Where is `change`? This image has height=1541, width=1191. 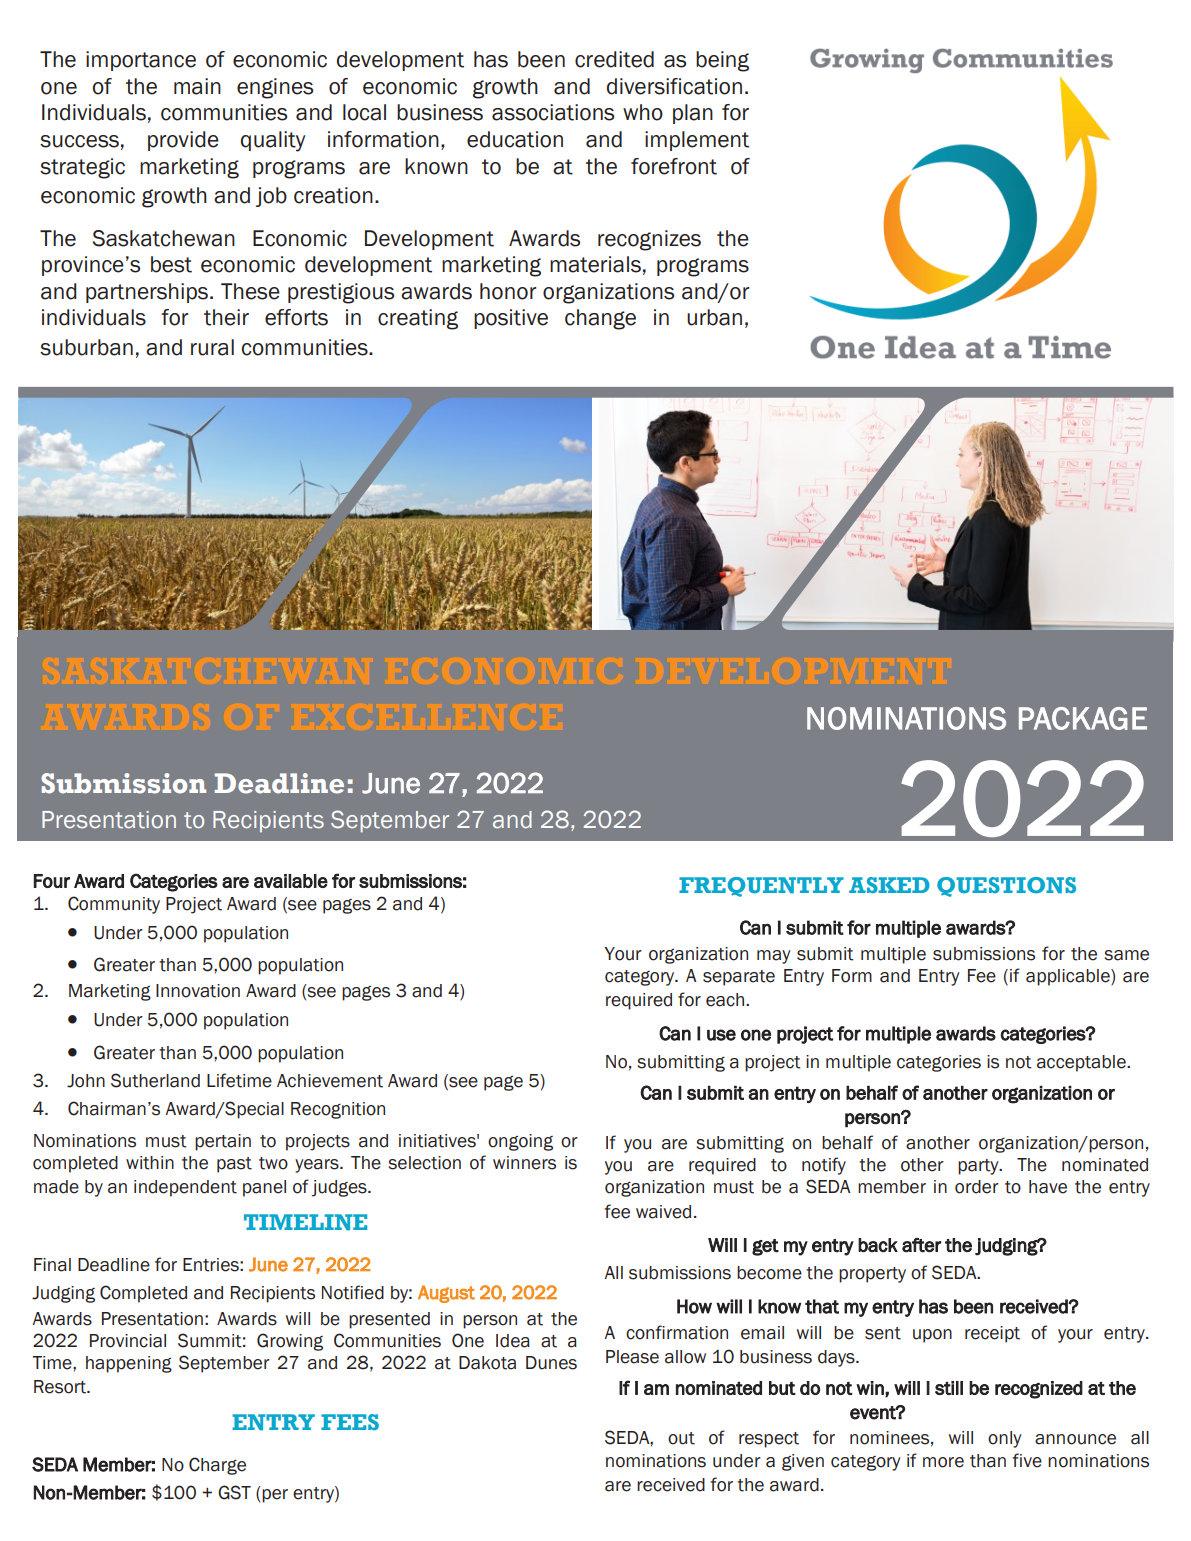 change is located at coordinates (600, 319).
